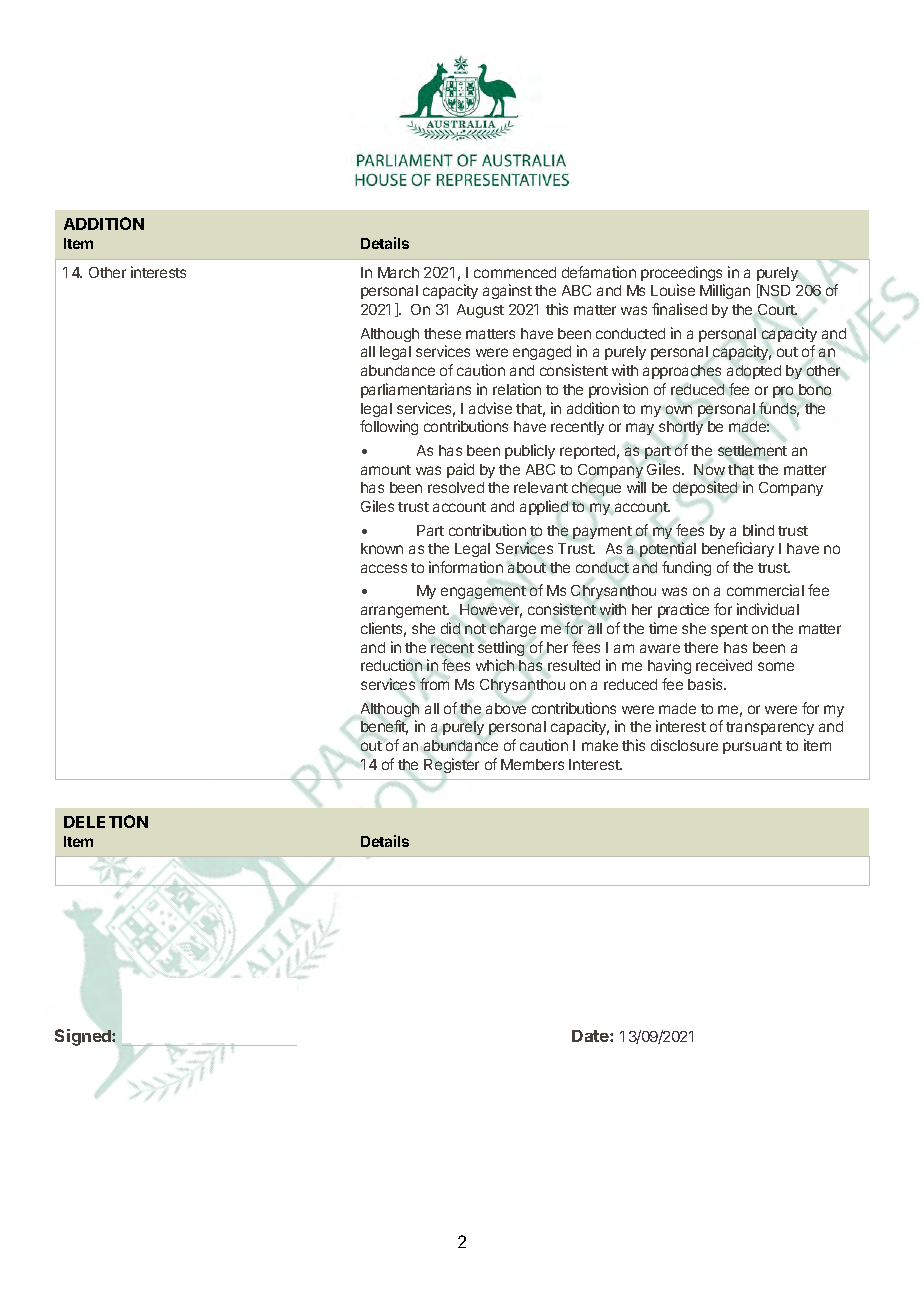 Image resolution: width=924 pixels, height=1308 pixels. I want to click on received, so click(724, 665).
